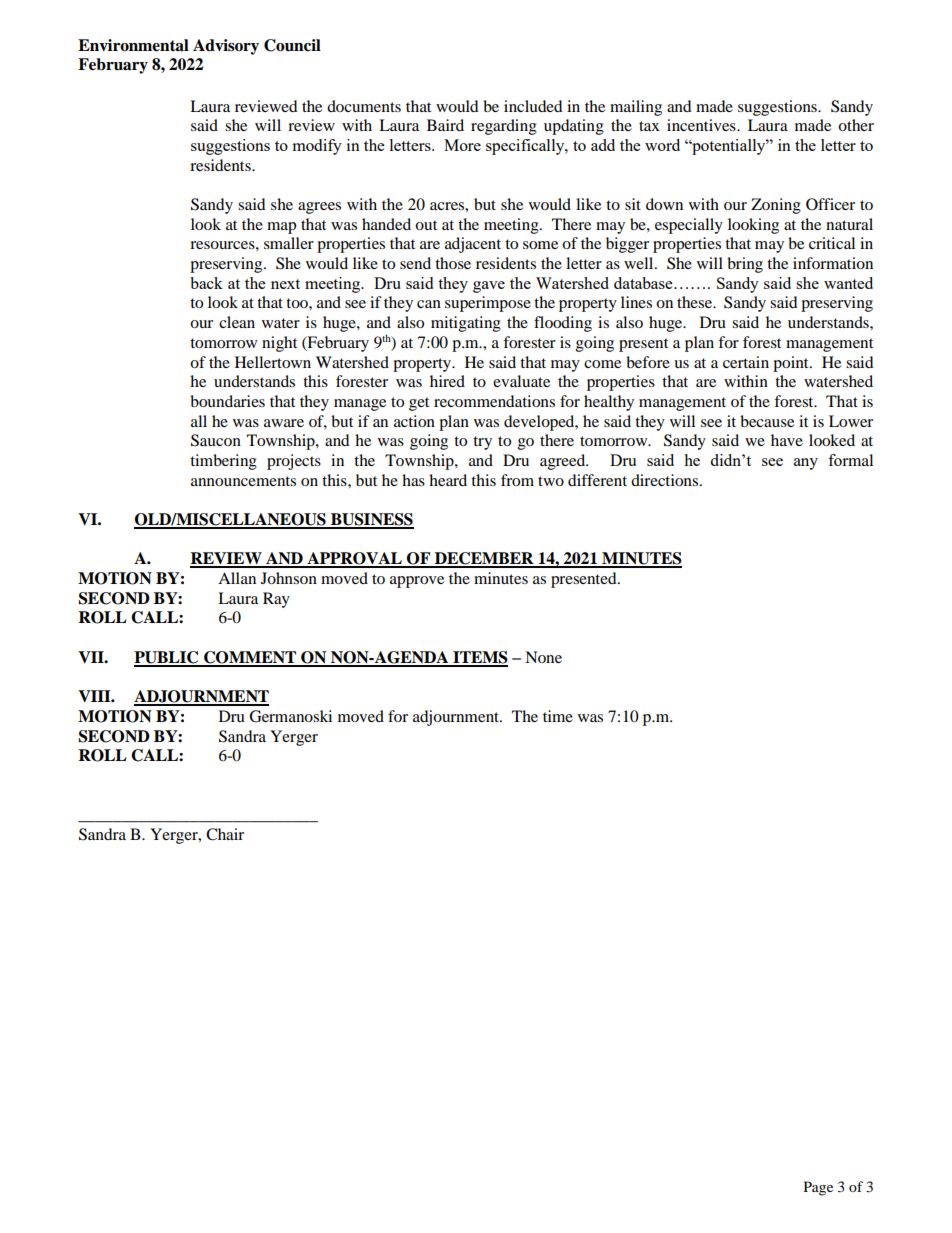 Image resolution: width=952 pixels, height=1233 pixels. Describe the element at coordinates (225, 834) in the screenshot. I see `Chair` at that location.
